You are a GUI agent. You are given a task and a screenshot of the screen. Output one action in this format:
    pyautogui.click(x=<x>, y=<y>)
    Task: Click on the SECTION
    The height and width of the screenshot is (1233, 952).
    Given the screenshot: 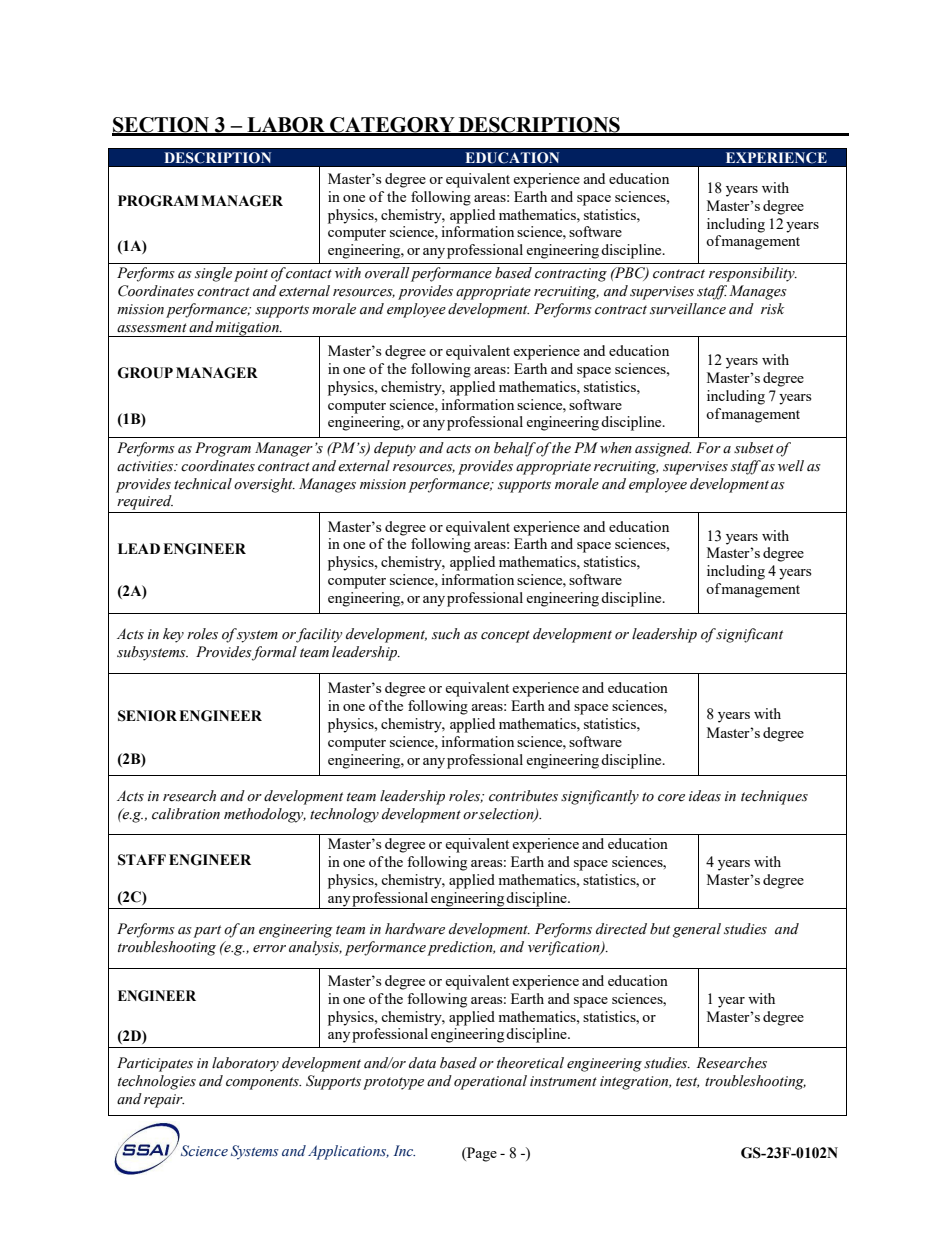 What is the action you would take?
    pyautogui.click(x=162, y=126)
